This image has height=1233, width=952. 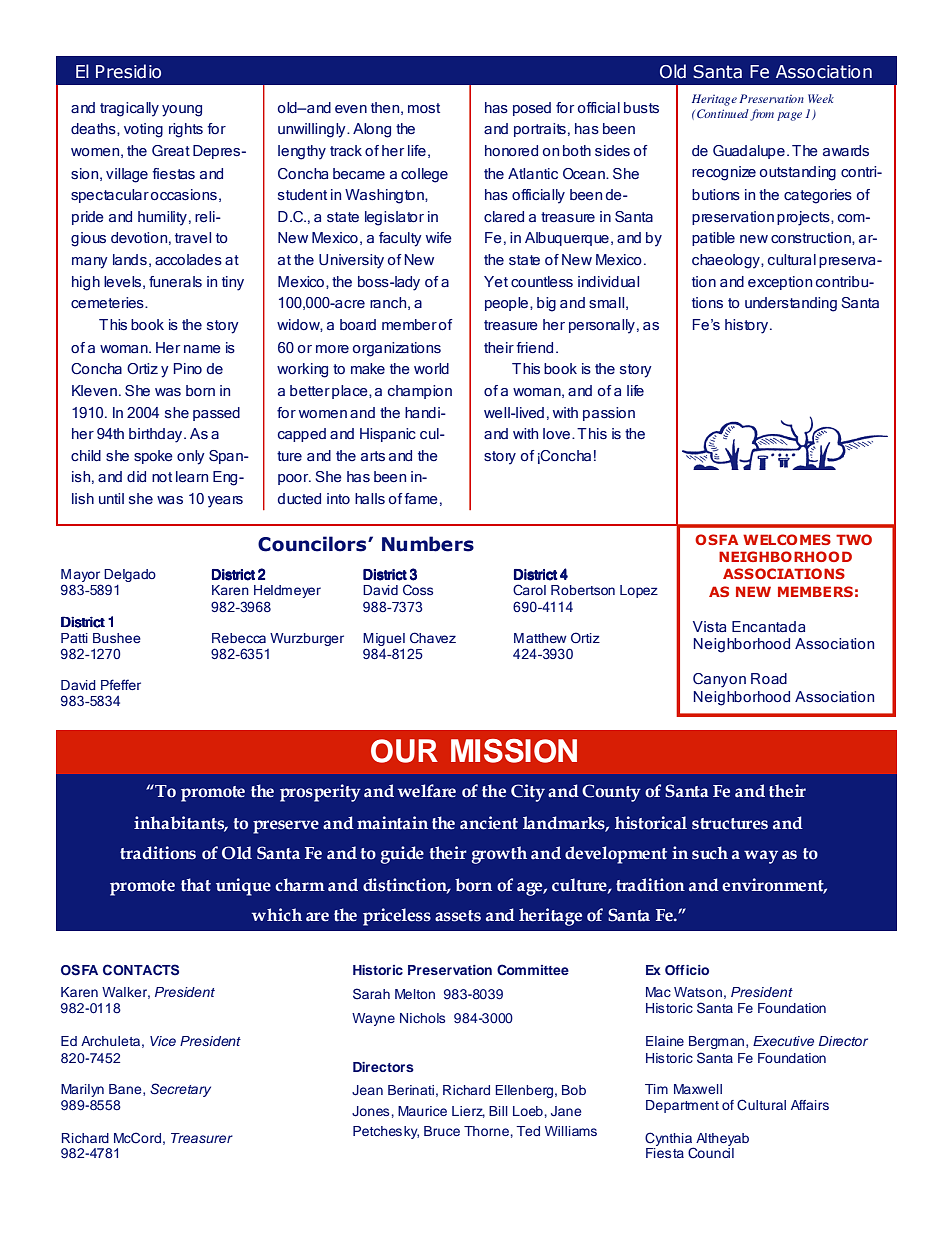 I want to click on from, so click(x=762, y=115).
